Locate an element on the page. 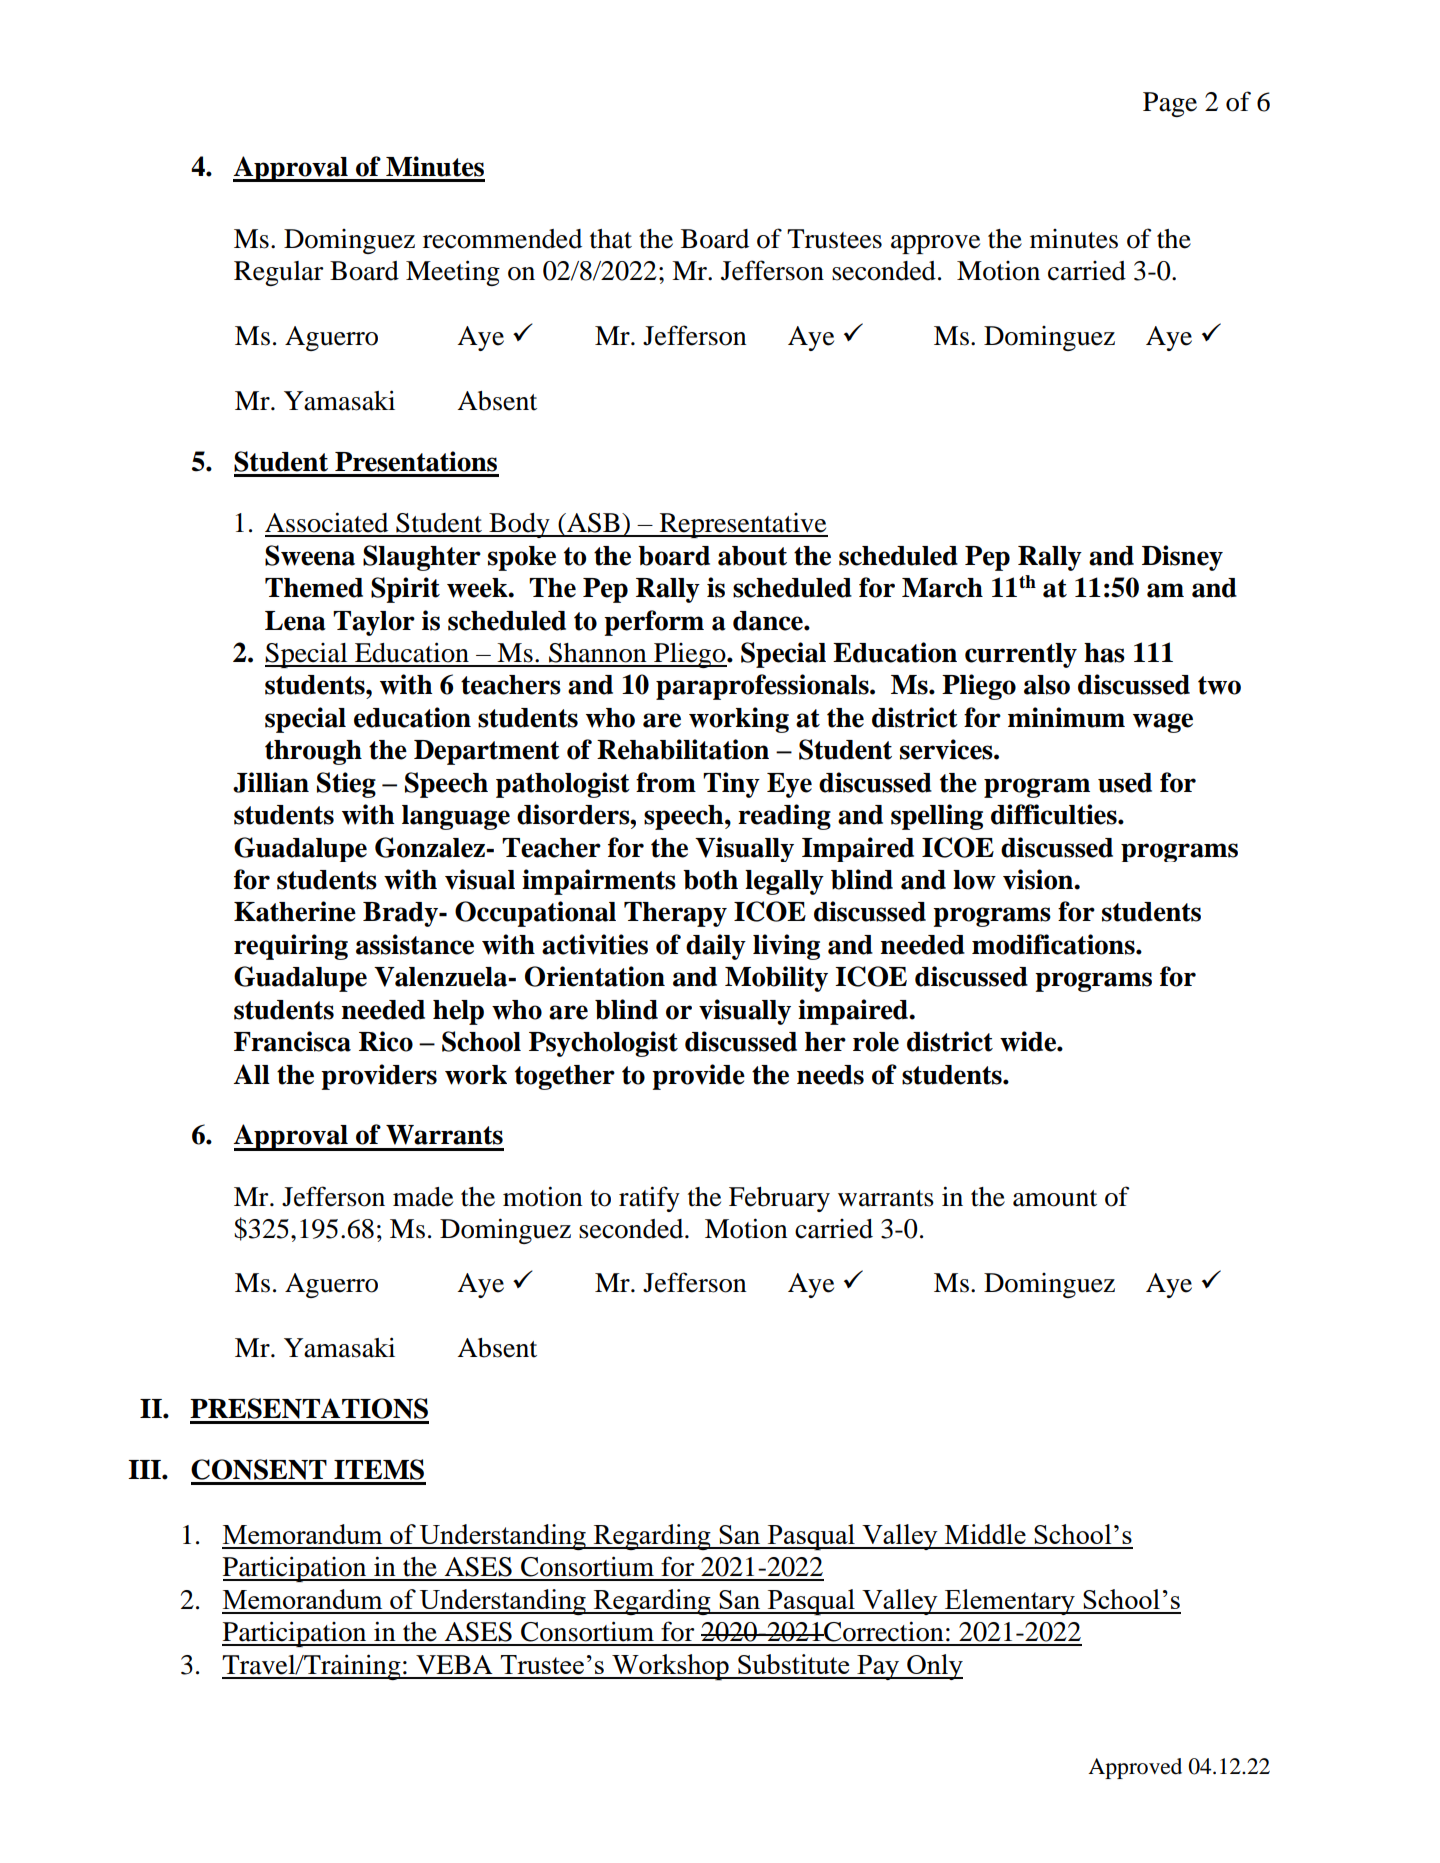 This page has height=1863, width=1440. amount is located at coordinates (1055, 1198).
